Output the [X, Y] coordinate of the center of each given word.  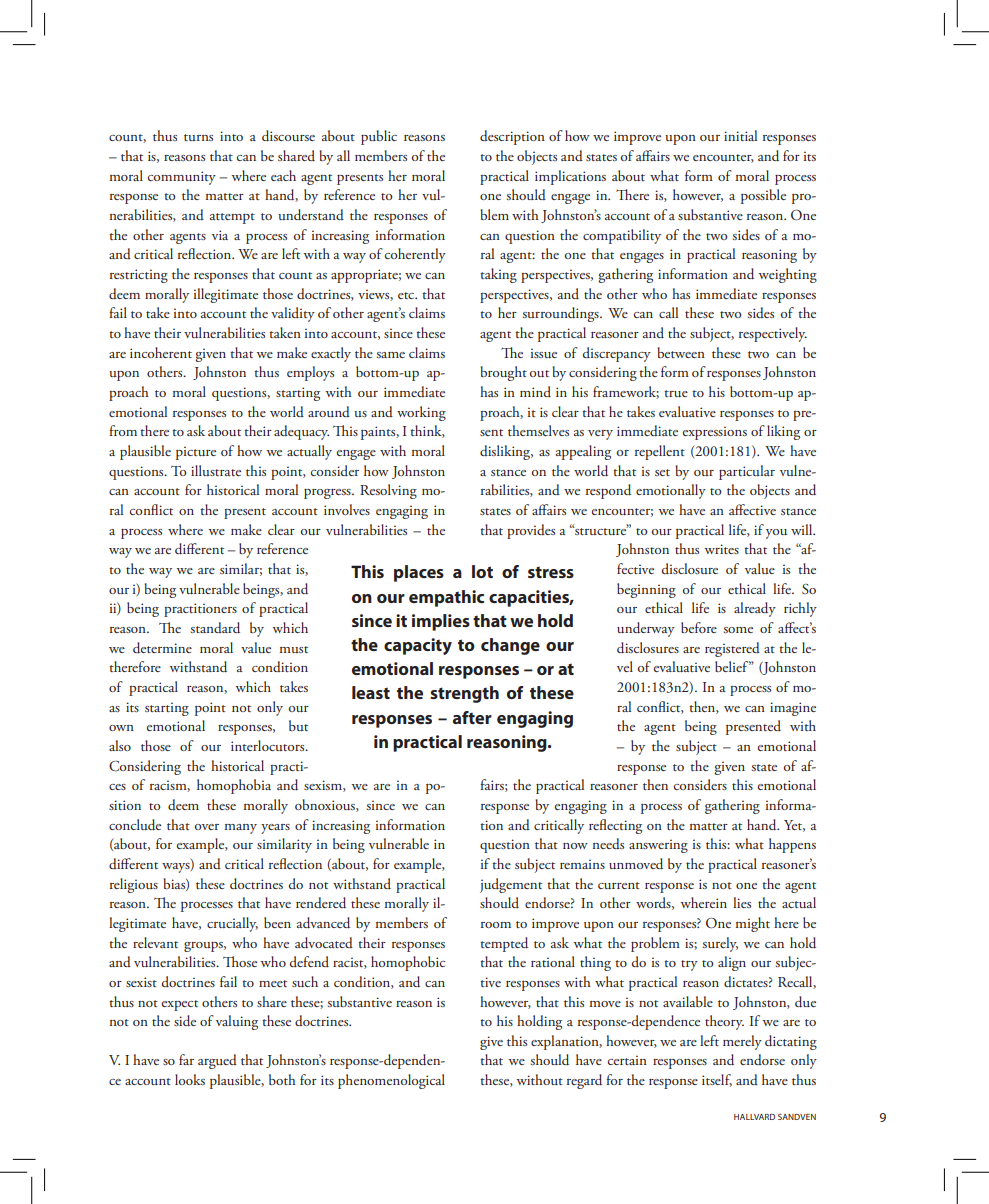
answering [658, 846]
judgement [511, 885]
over [207, 827]
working [421, 413]
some [738, 630]
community [182, 178]
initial [740, 135]
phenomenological [391, 1081]
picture [196, 453]
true [676, 393]
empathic [446, 598]
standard [215, 628]
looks [190, 1079]
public [379, 137]
